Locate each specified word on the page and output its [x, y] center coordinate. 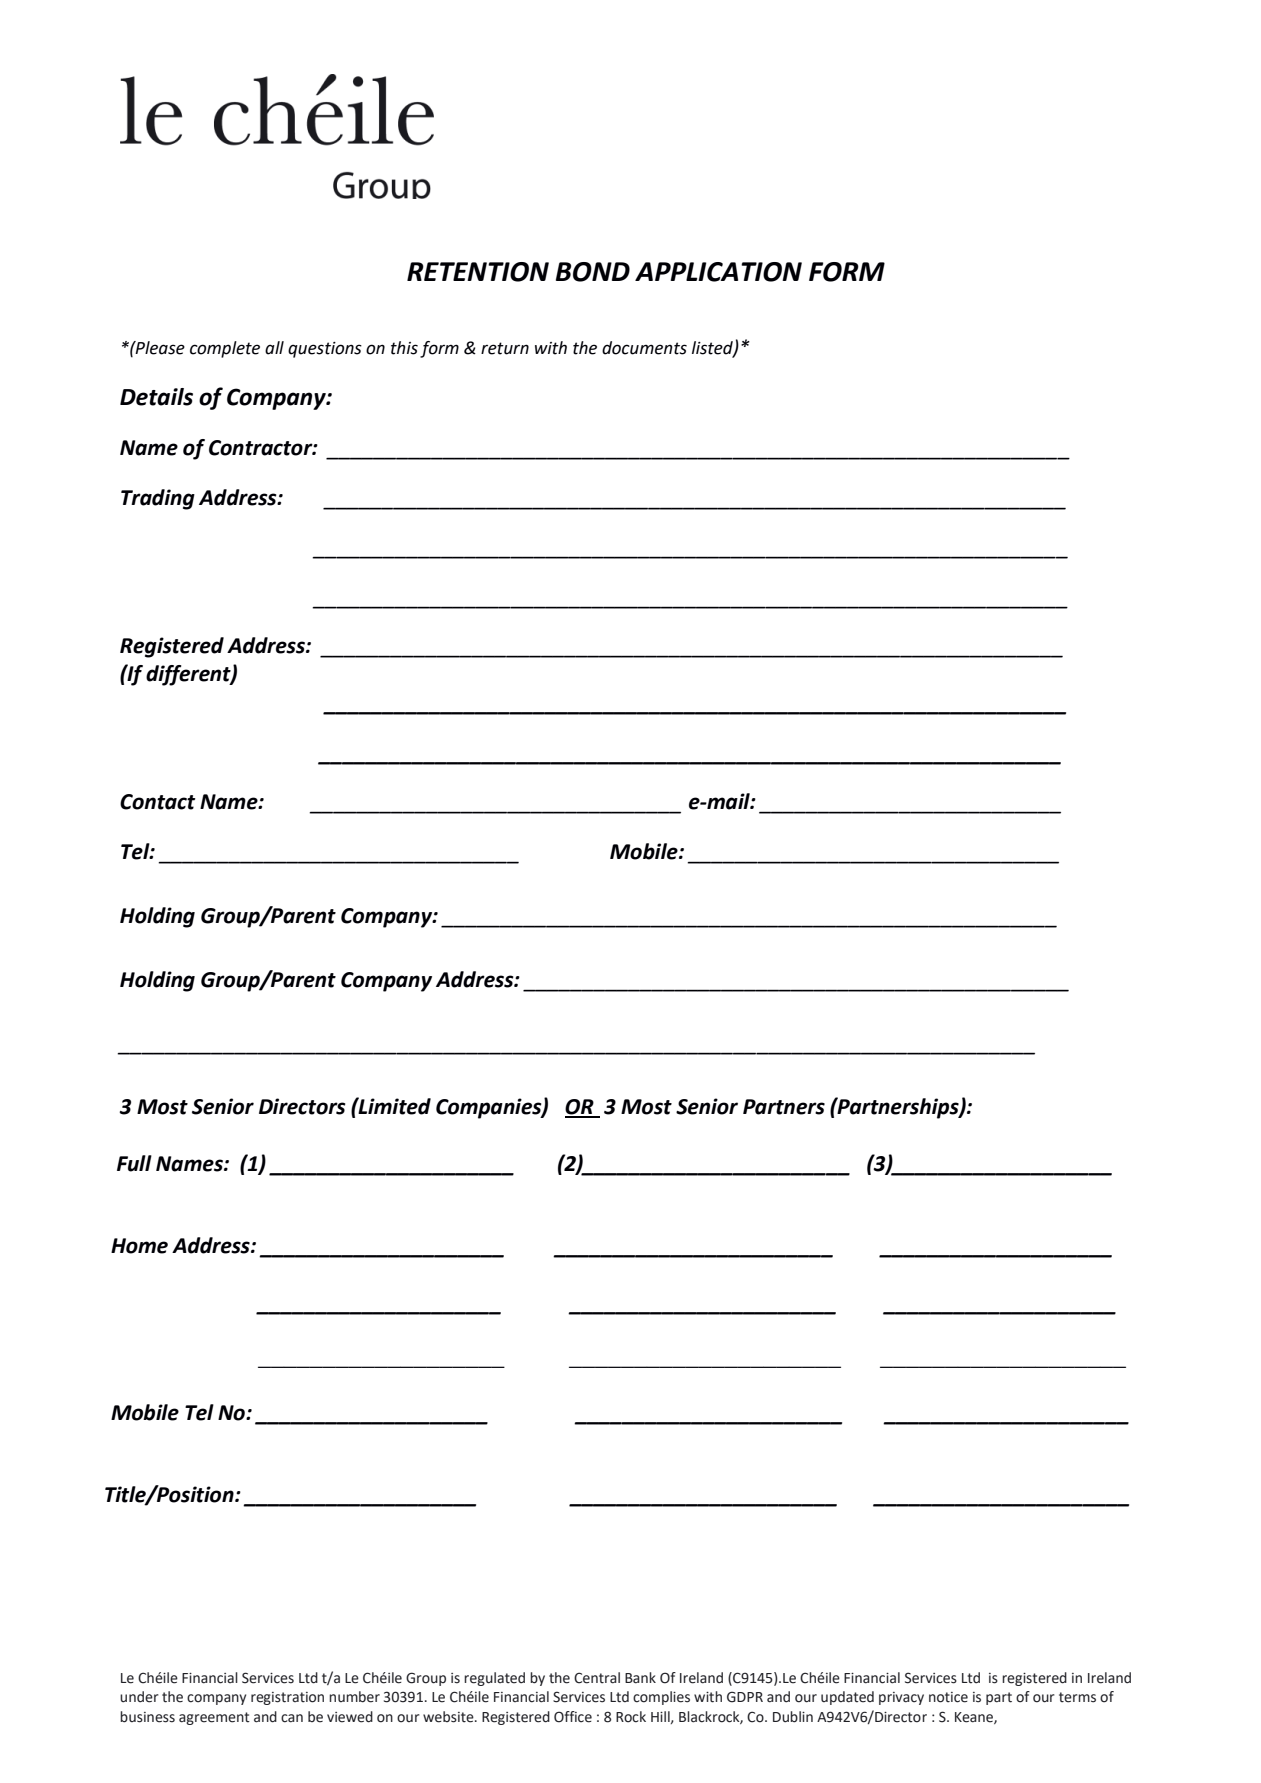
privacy [901, 1698]
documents [644, 348]
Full [134, 1163]
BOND [593, 272]
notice [948, 1697]
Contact [158, 802]
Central [597, 1678]
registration [287, 1698]
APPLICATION [718, 272]
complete [225, 349]
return [505, 348]
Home [139, 1246]
